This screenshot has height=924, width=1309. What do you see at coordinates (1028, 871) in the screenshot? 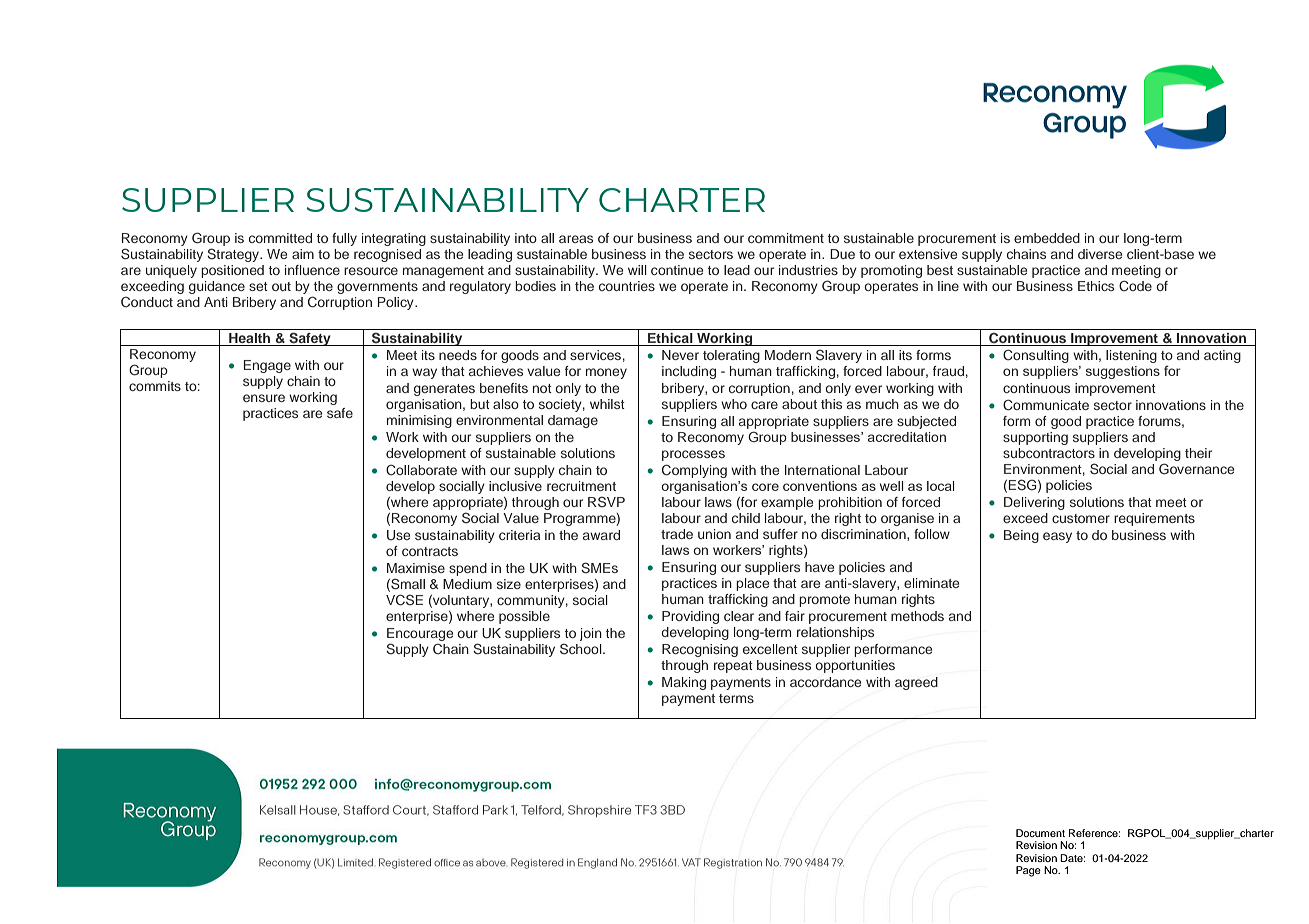
I see `Page` at bounding box center [1028, 871].
